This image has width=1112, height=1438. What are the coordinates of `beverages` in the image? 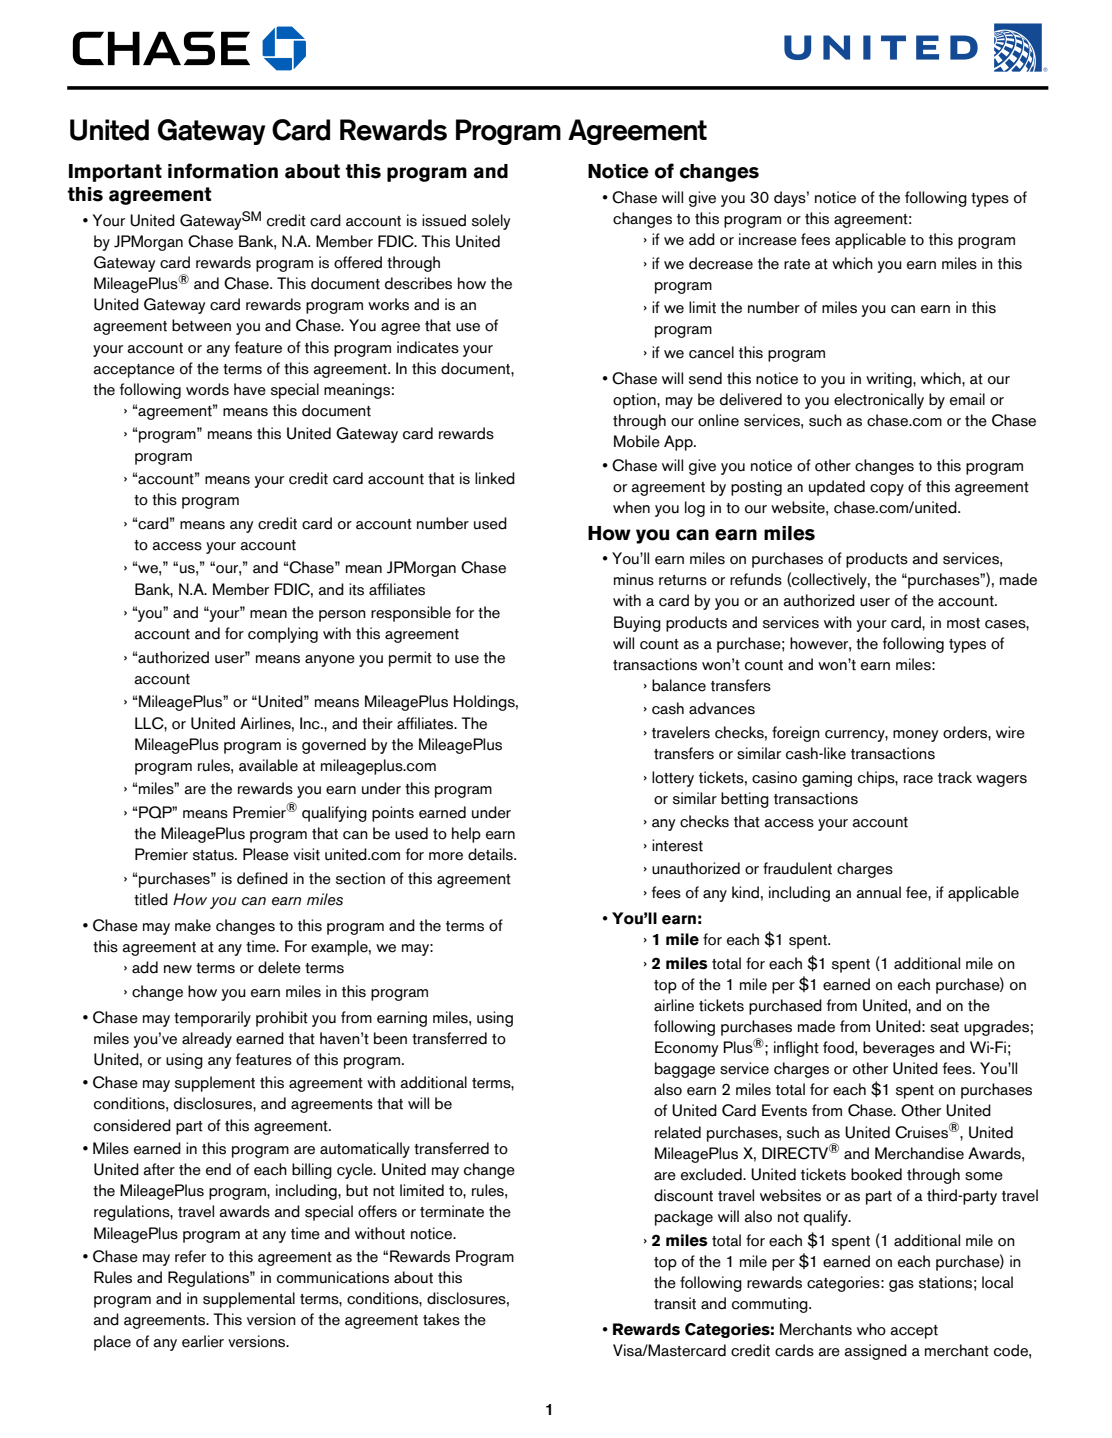 It's located at (899, 1049).
